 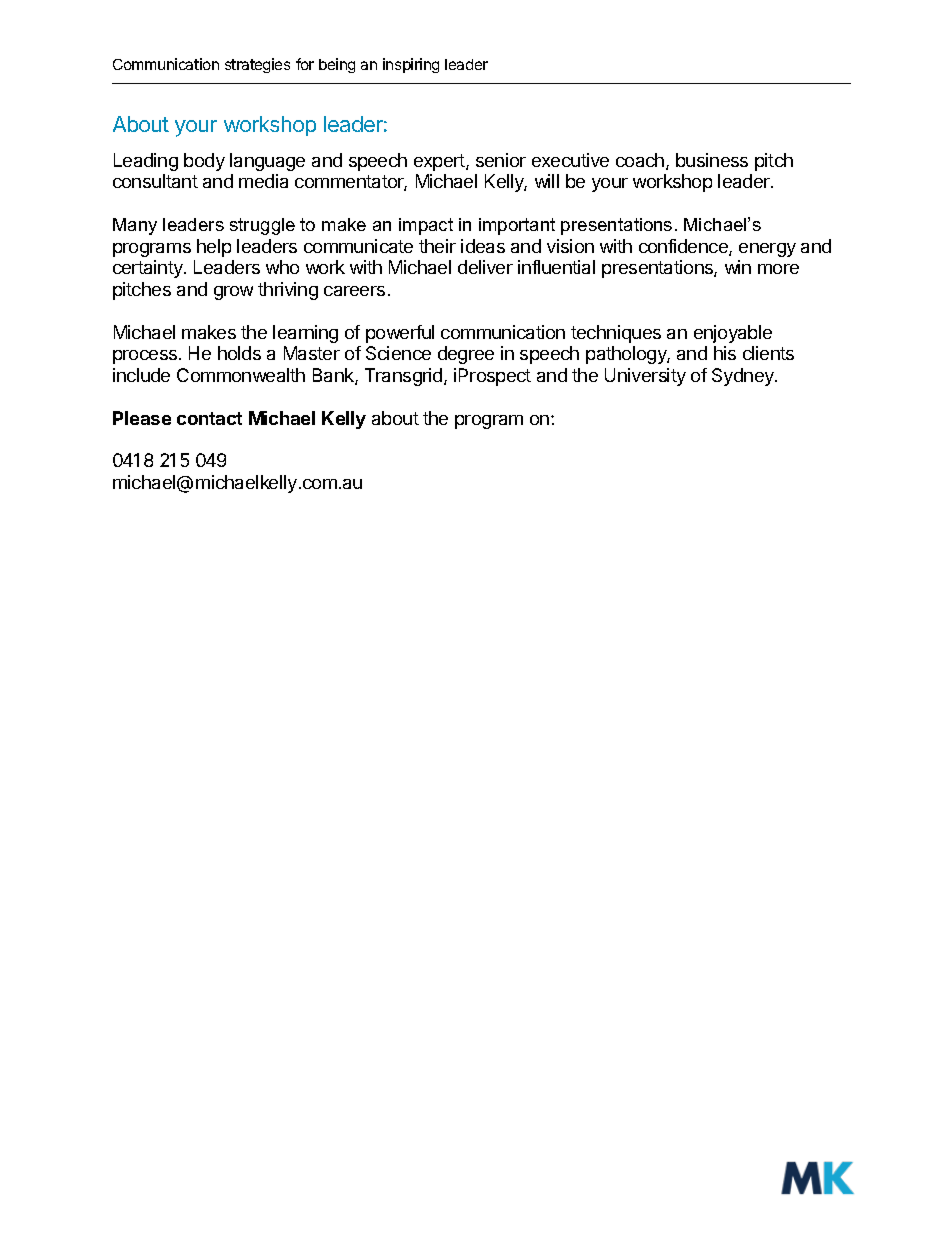 I want to click on confidence, so click(x=684, y=247).
